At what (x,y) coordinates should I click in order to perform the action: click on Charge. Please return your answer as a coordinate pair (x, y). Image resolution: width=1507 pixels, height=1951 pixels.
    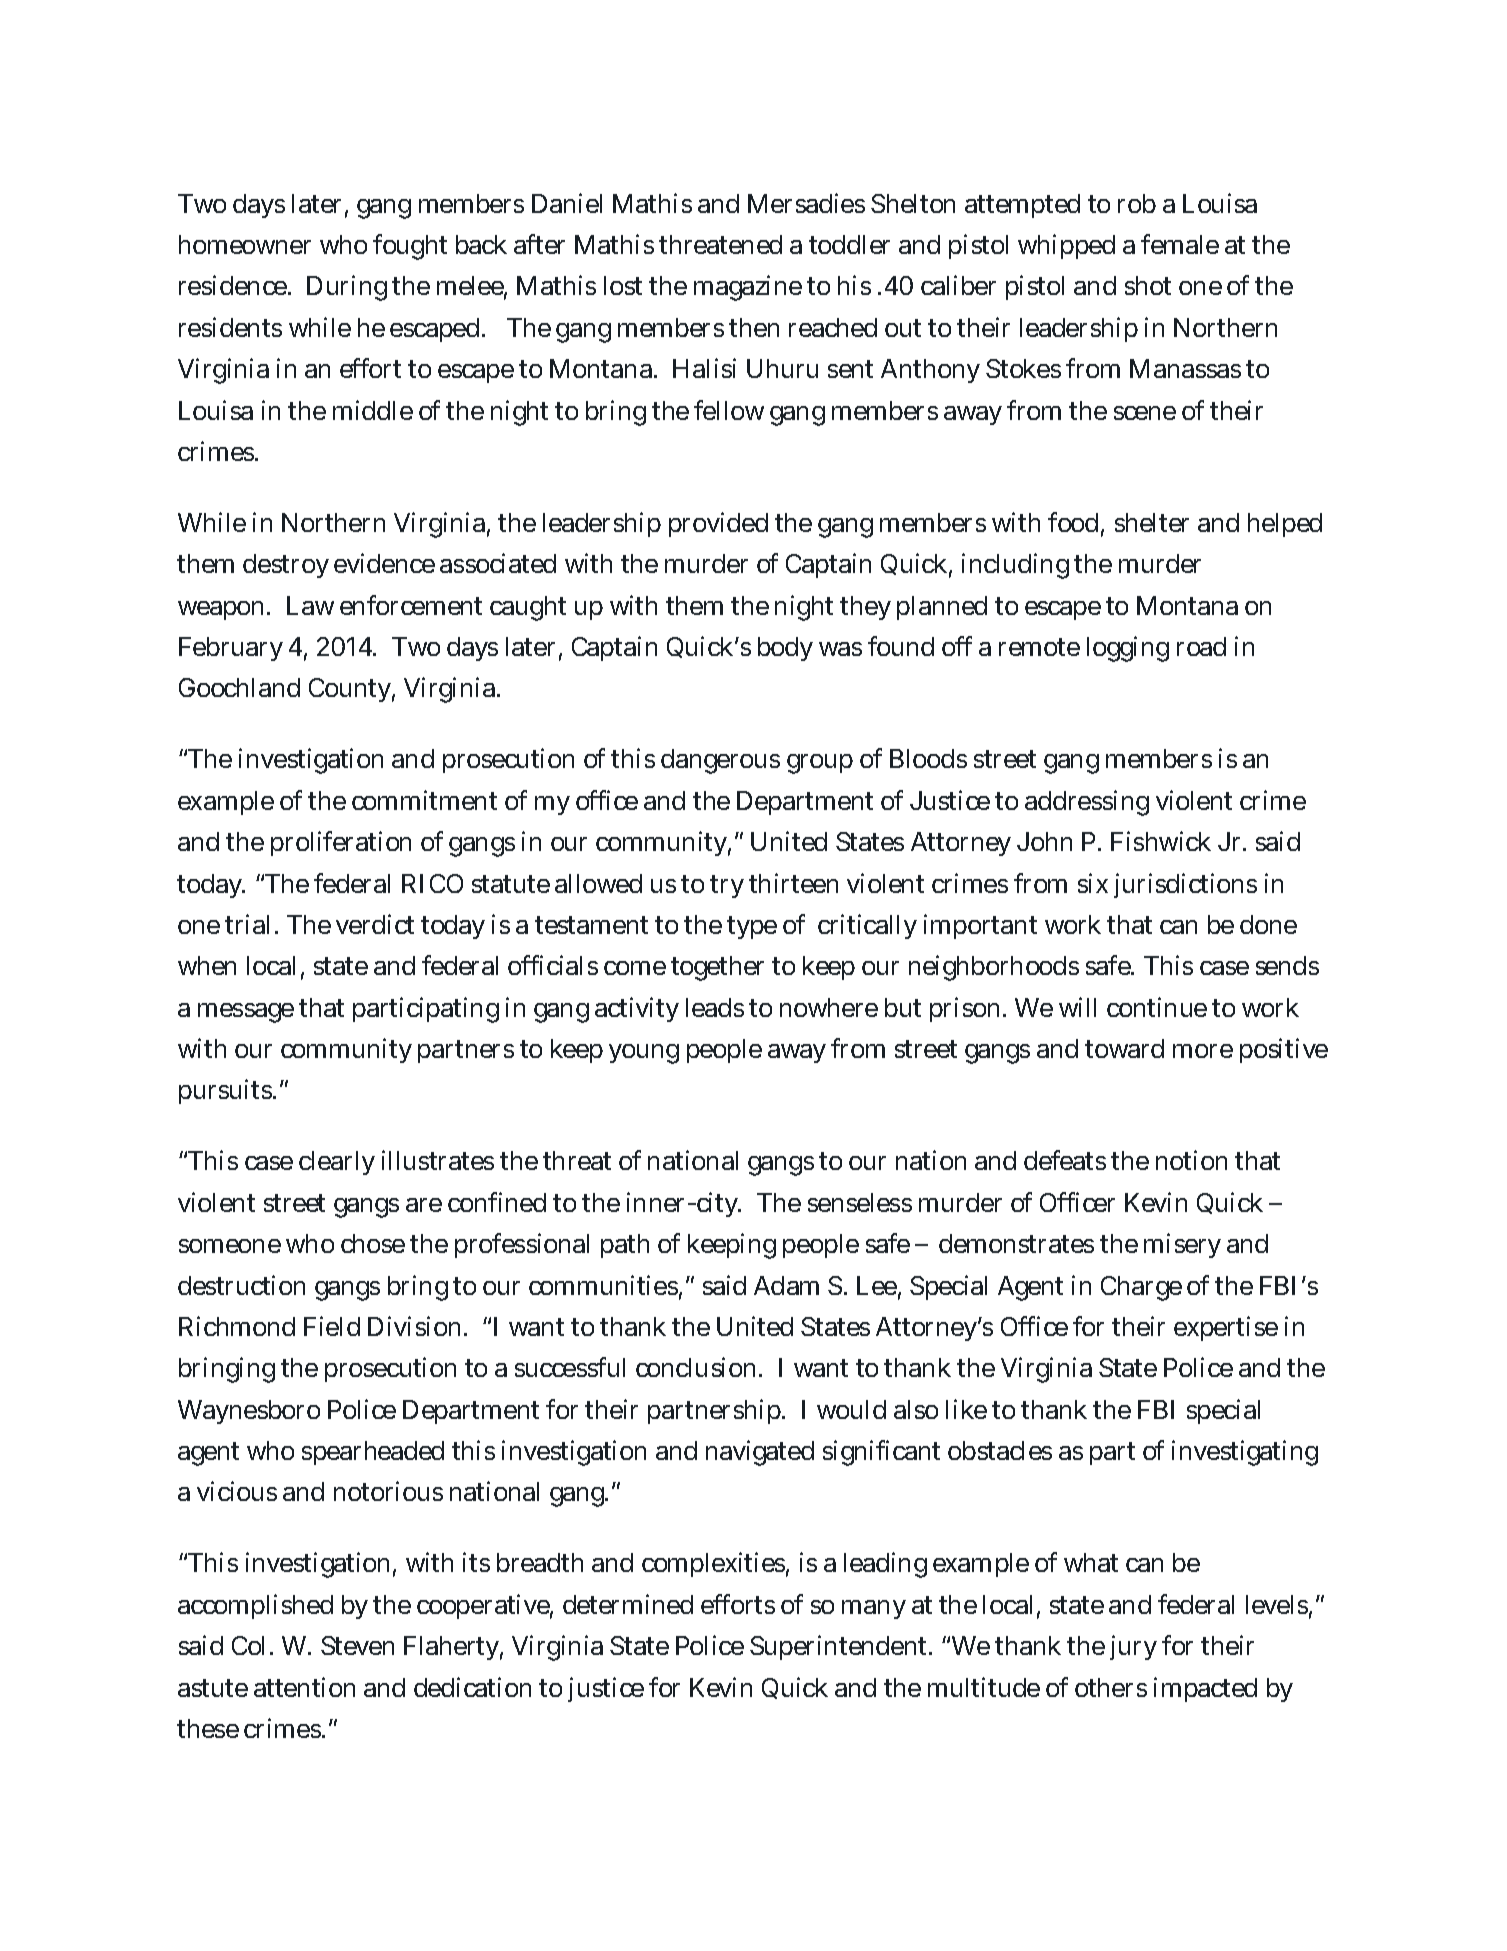
    Looking at the image, I should click on (1141, 1288).
